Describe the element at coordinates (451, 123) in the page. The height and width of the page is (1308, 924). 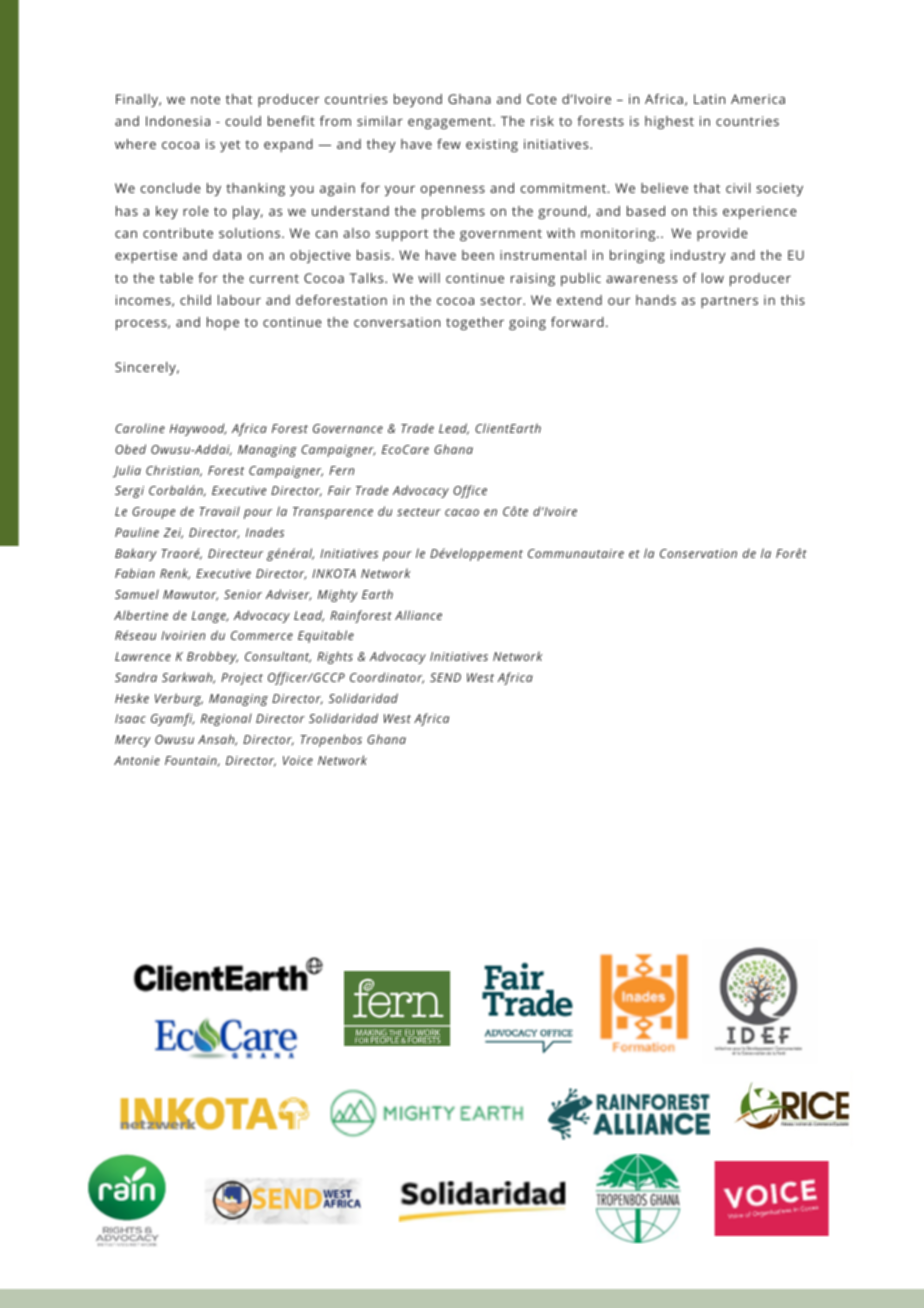
I see `engagement` at that location.
